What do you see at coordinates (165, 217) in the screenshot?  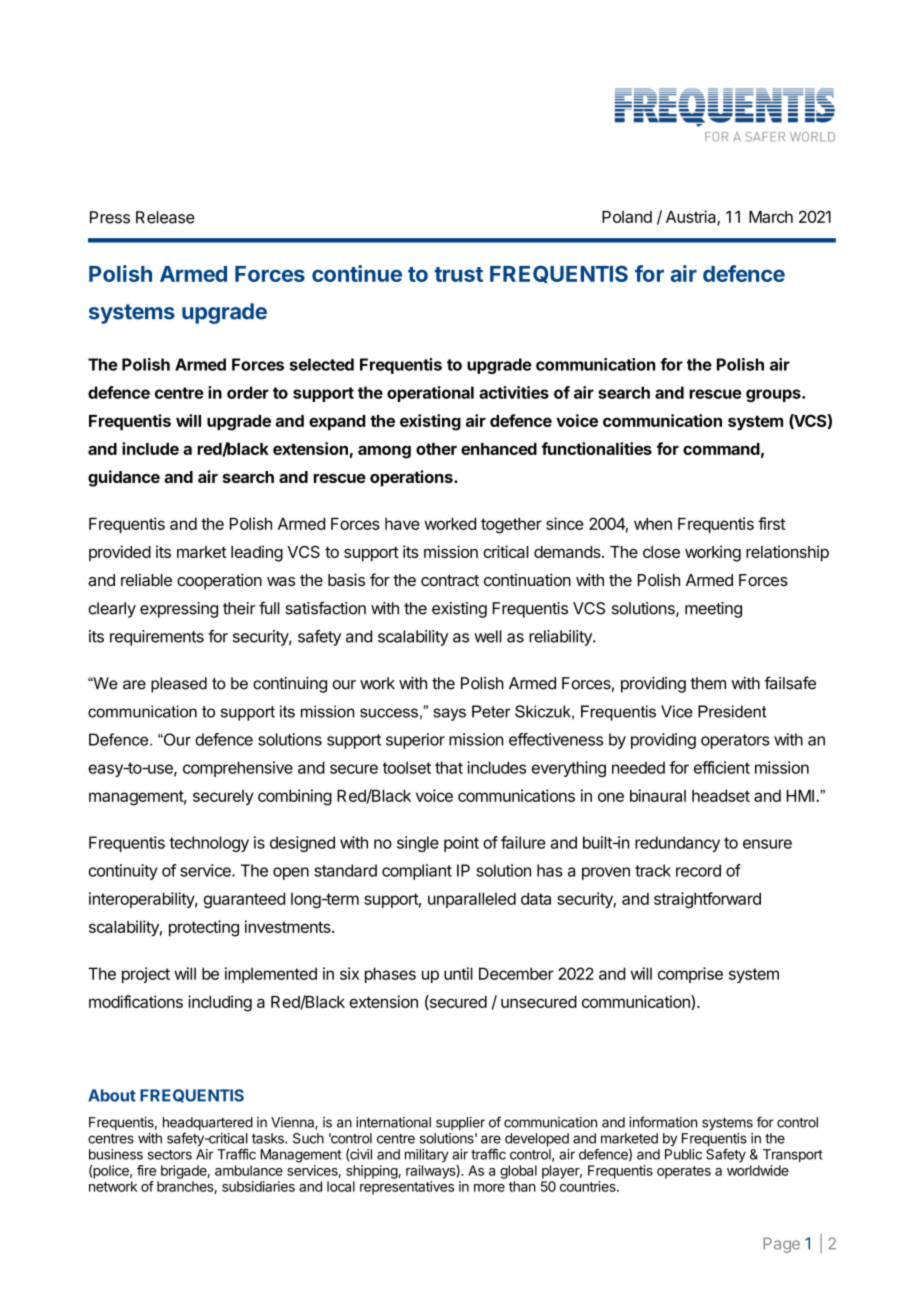 I see `Release` at bounding box center [165, 217].
